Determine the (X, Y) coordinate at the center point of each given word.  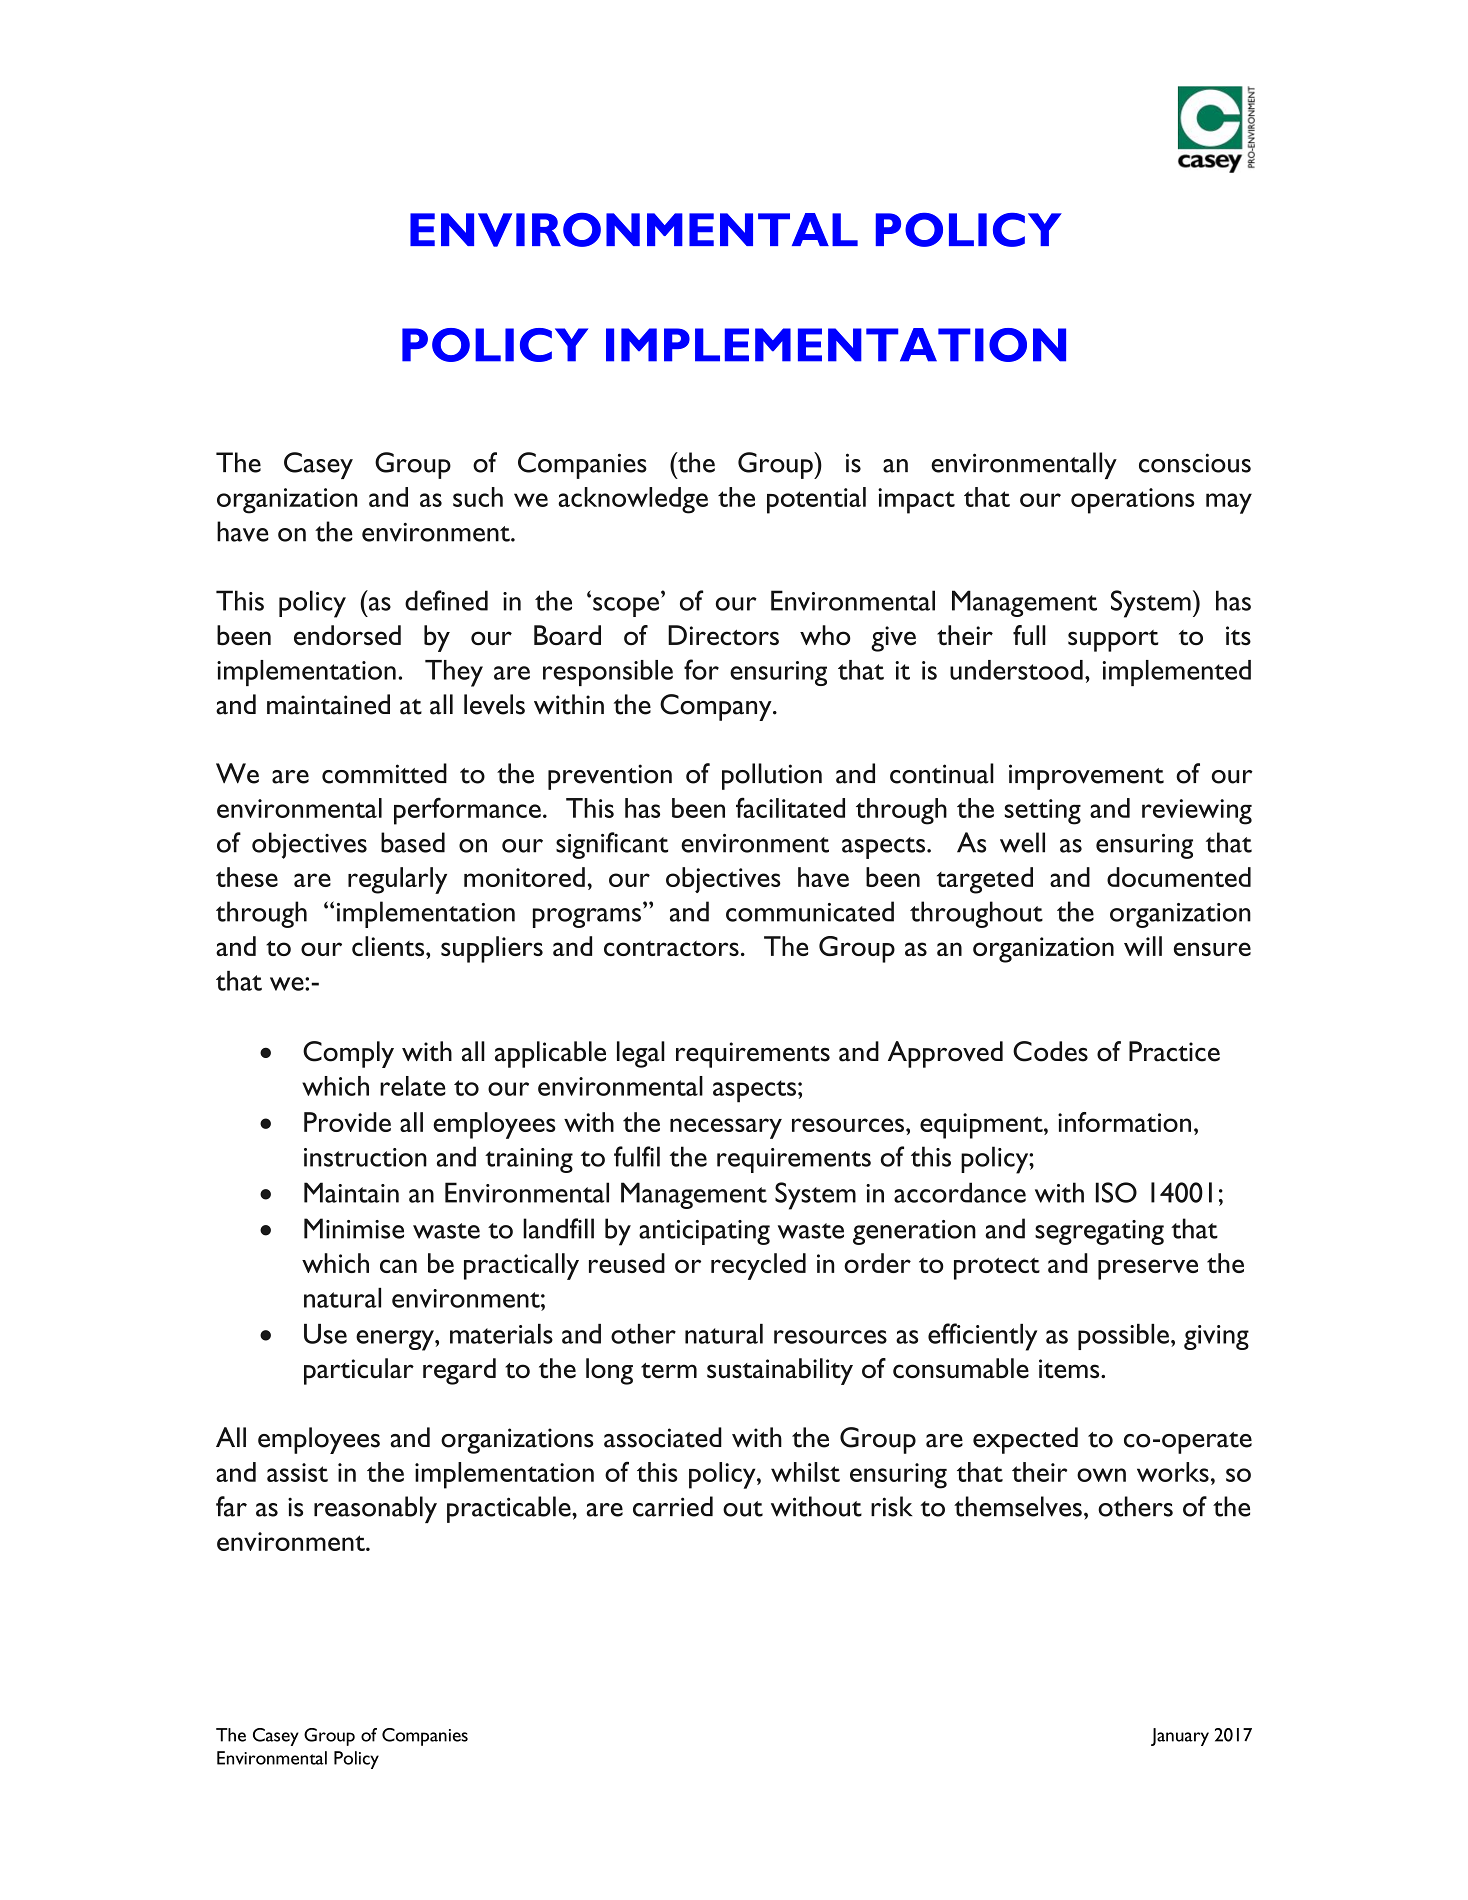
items (1070, 1369)
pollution (772, 776)
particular (359, 1371)
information (1124, 1122)
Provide (347, 1122)
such (478, 497)
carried (673, 1506)
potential (816, 500)
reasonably (375, 1509)
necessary (726, 1128)
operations (1133, 501)
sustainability (780, 1371)
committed (384, 773)
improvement (1086, 777)
